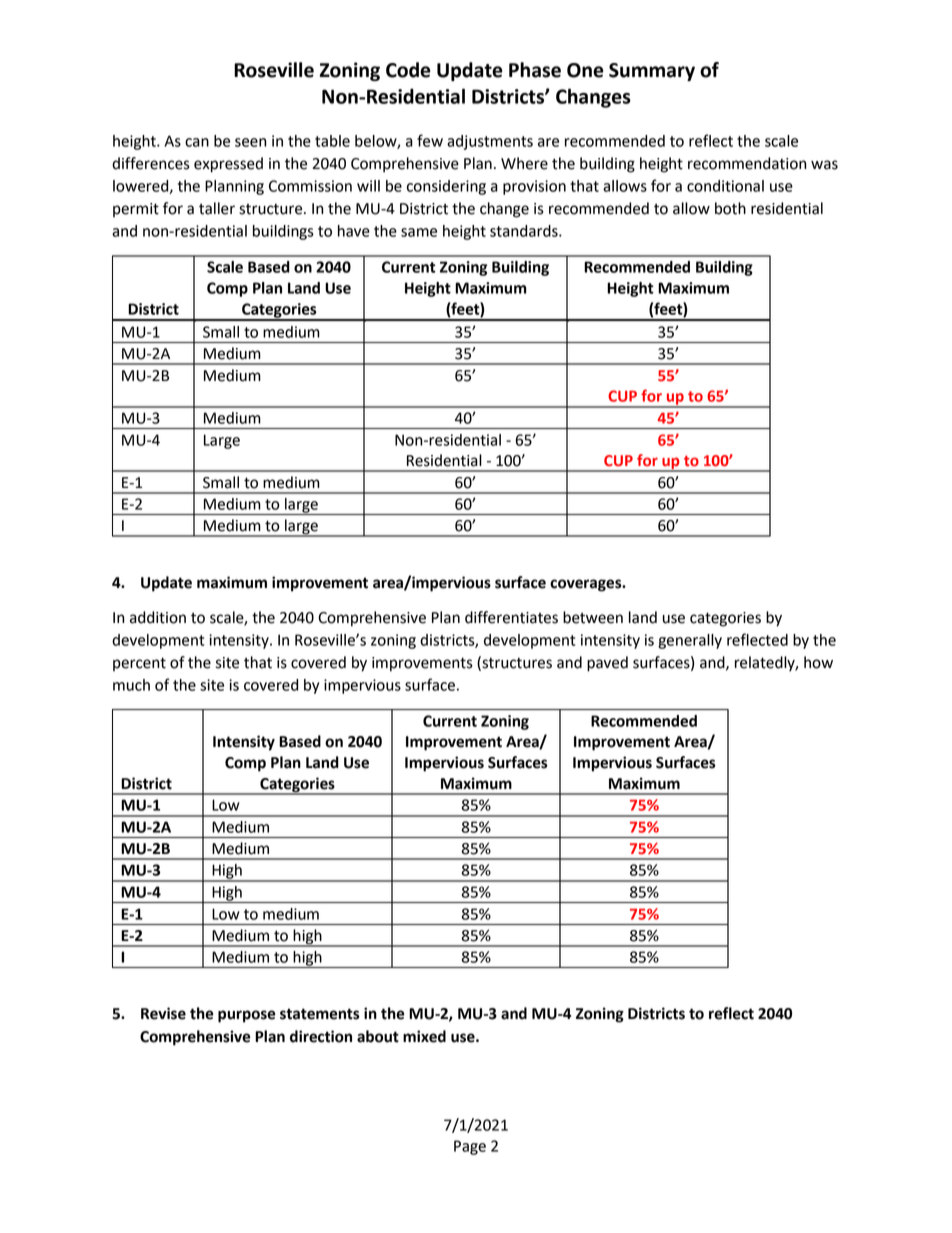 The width and height of the image is (952, 1233). I want to click on adjustments, so click(490, 142).
